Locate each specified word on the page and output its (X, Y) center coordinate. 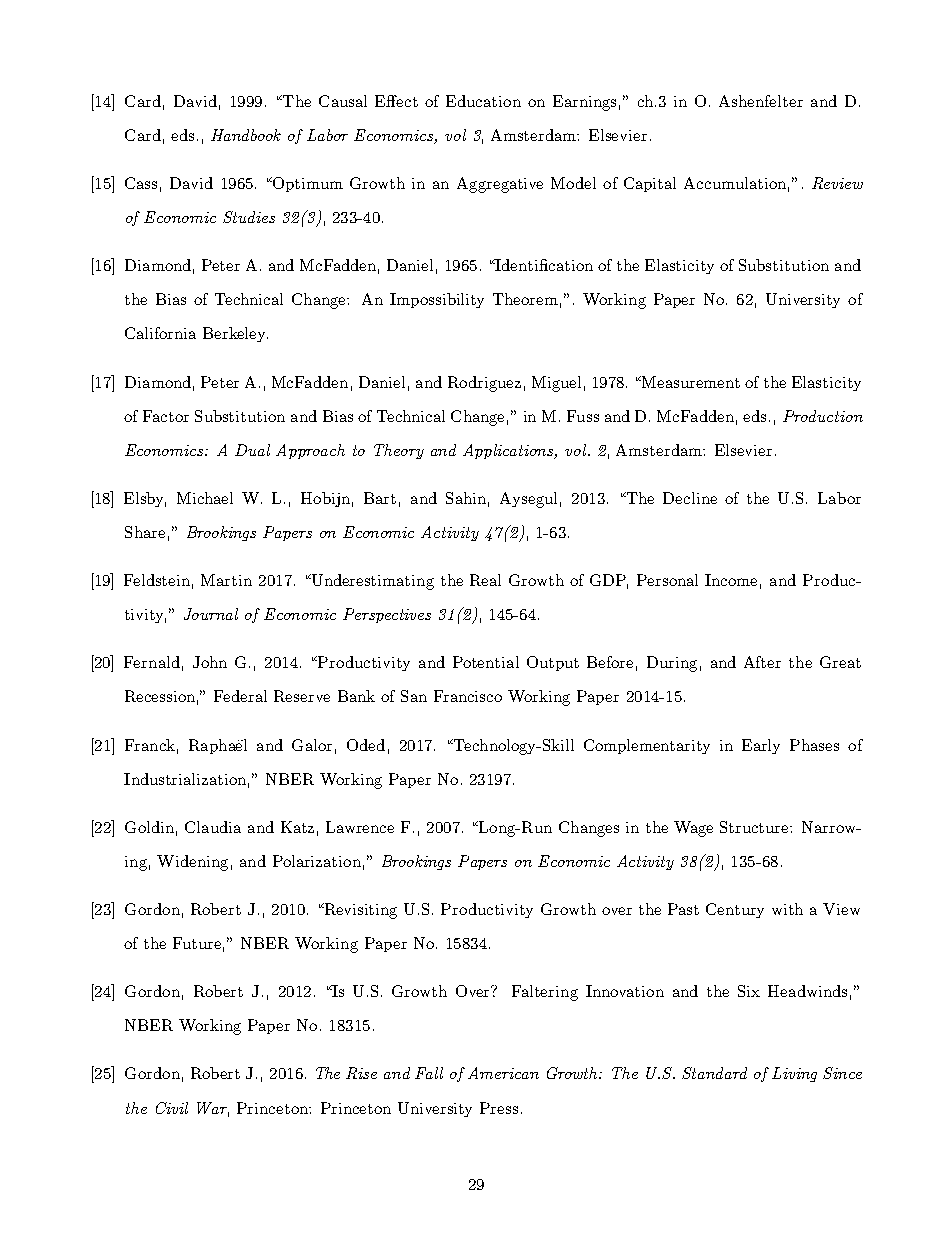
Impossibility (437, 300)
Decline (690, 498)
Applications (509, 451)
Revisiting (359, 911)
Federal (240, 696)
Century (735, 910)
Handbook (246, 135)
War (213, 1109)
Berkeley (235, 334)
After (762, 662)
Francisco (468, 696)
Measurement (691, 382)
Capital (650, 184)
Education (483, 101)
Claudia (213, 827)
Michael (205, 498)
